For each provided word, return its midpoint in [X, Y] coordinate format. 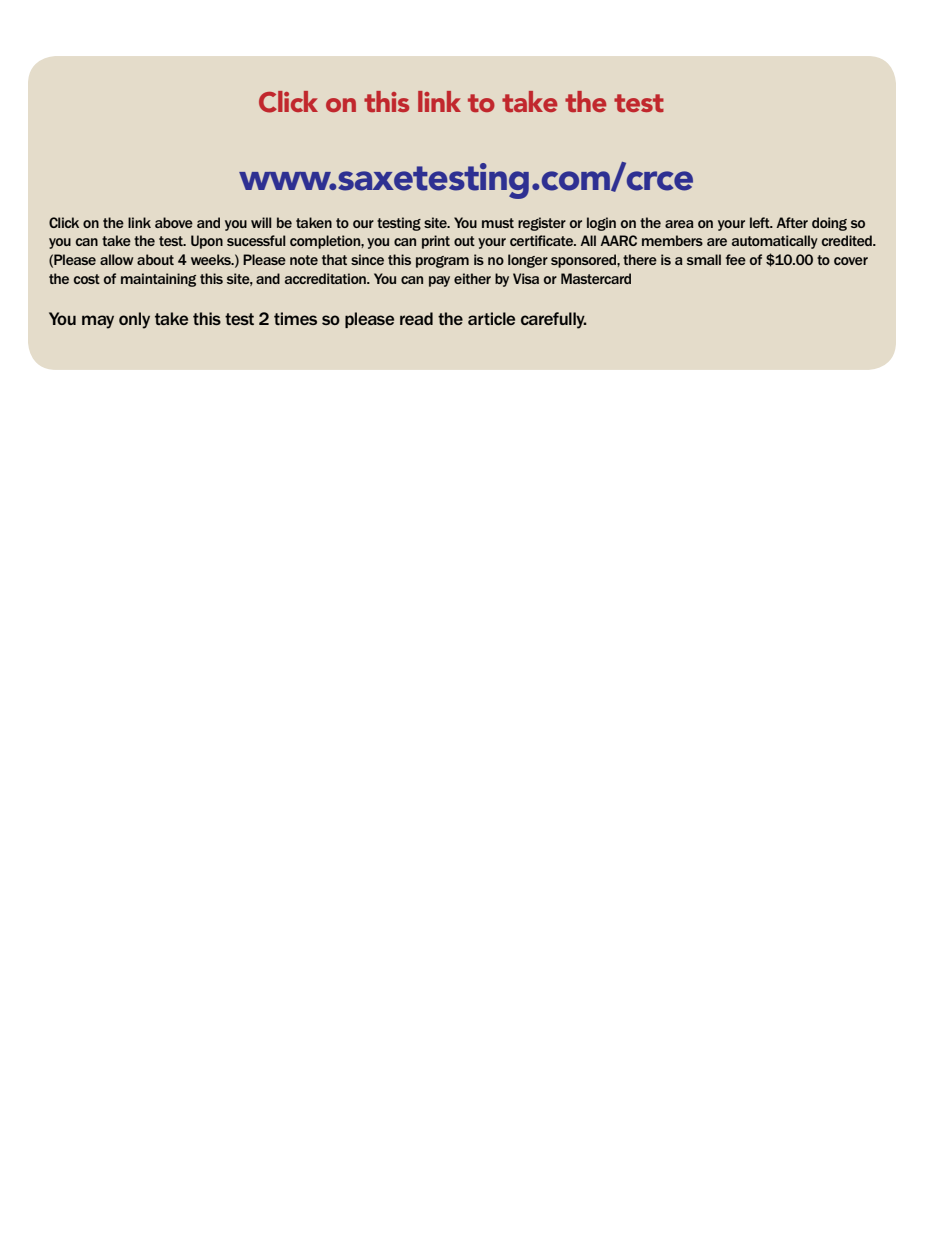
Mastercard [596, 278]
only [134, 320]
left [761, 222]
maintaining [158, 280]
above [174, 222]
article [491, 318]
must [498, 223]
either [472, 278]
